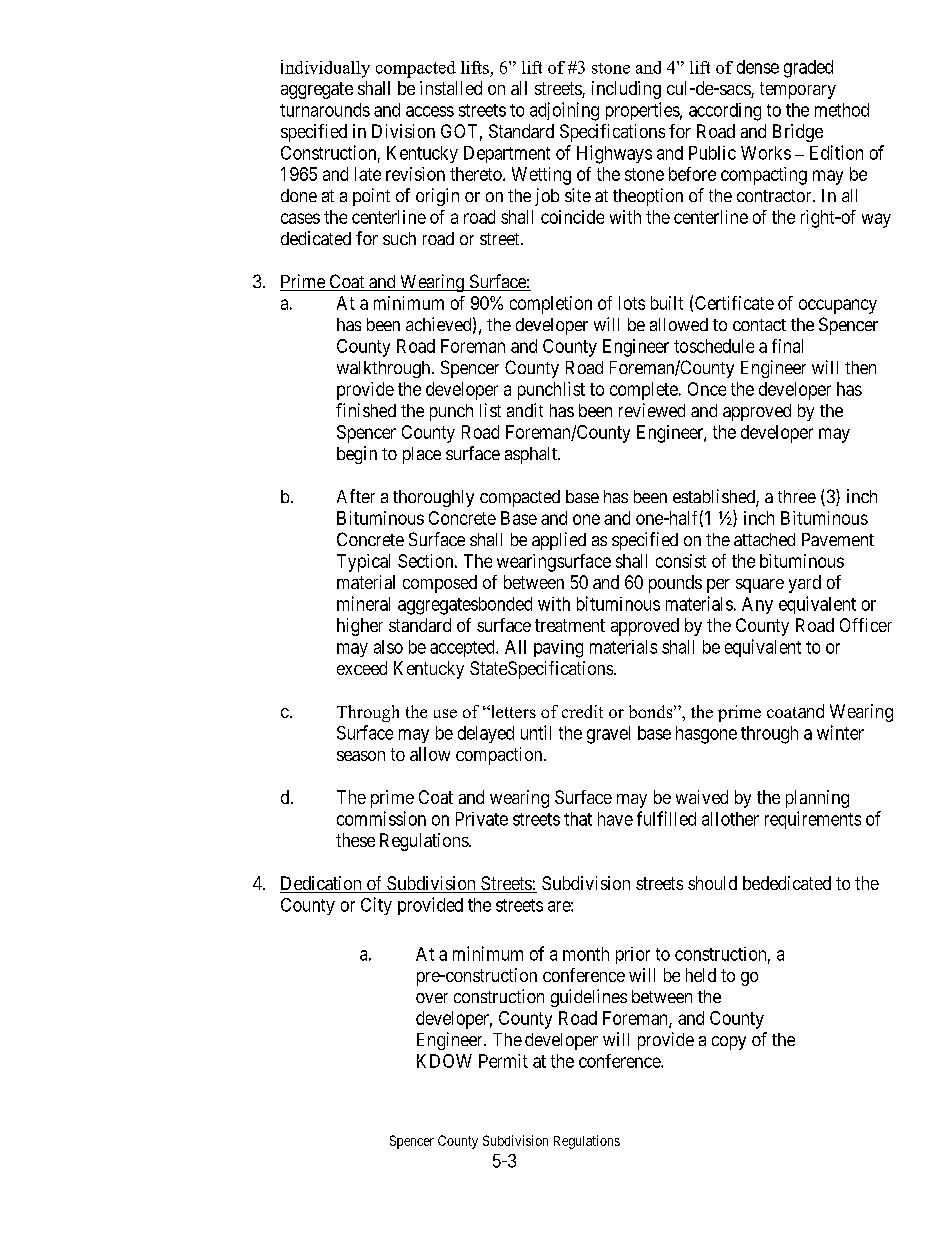 The height and width of the page is (1233, 952). Describe the element at coordinates (798, 90) in the page. I see `temporary` at that location.
